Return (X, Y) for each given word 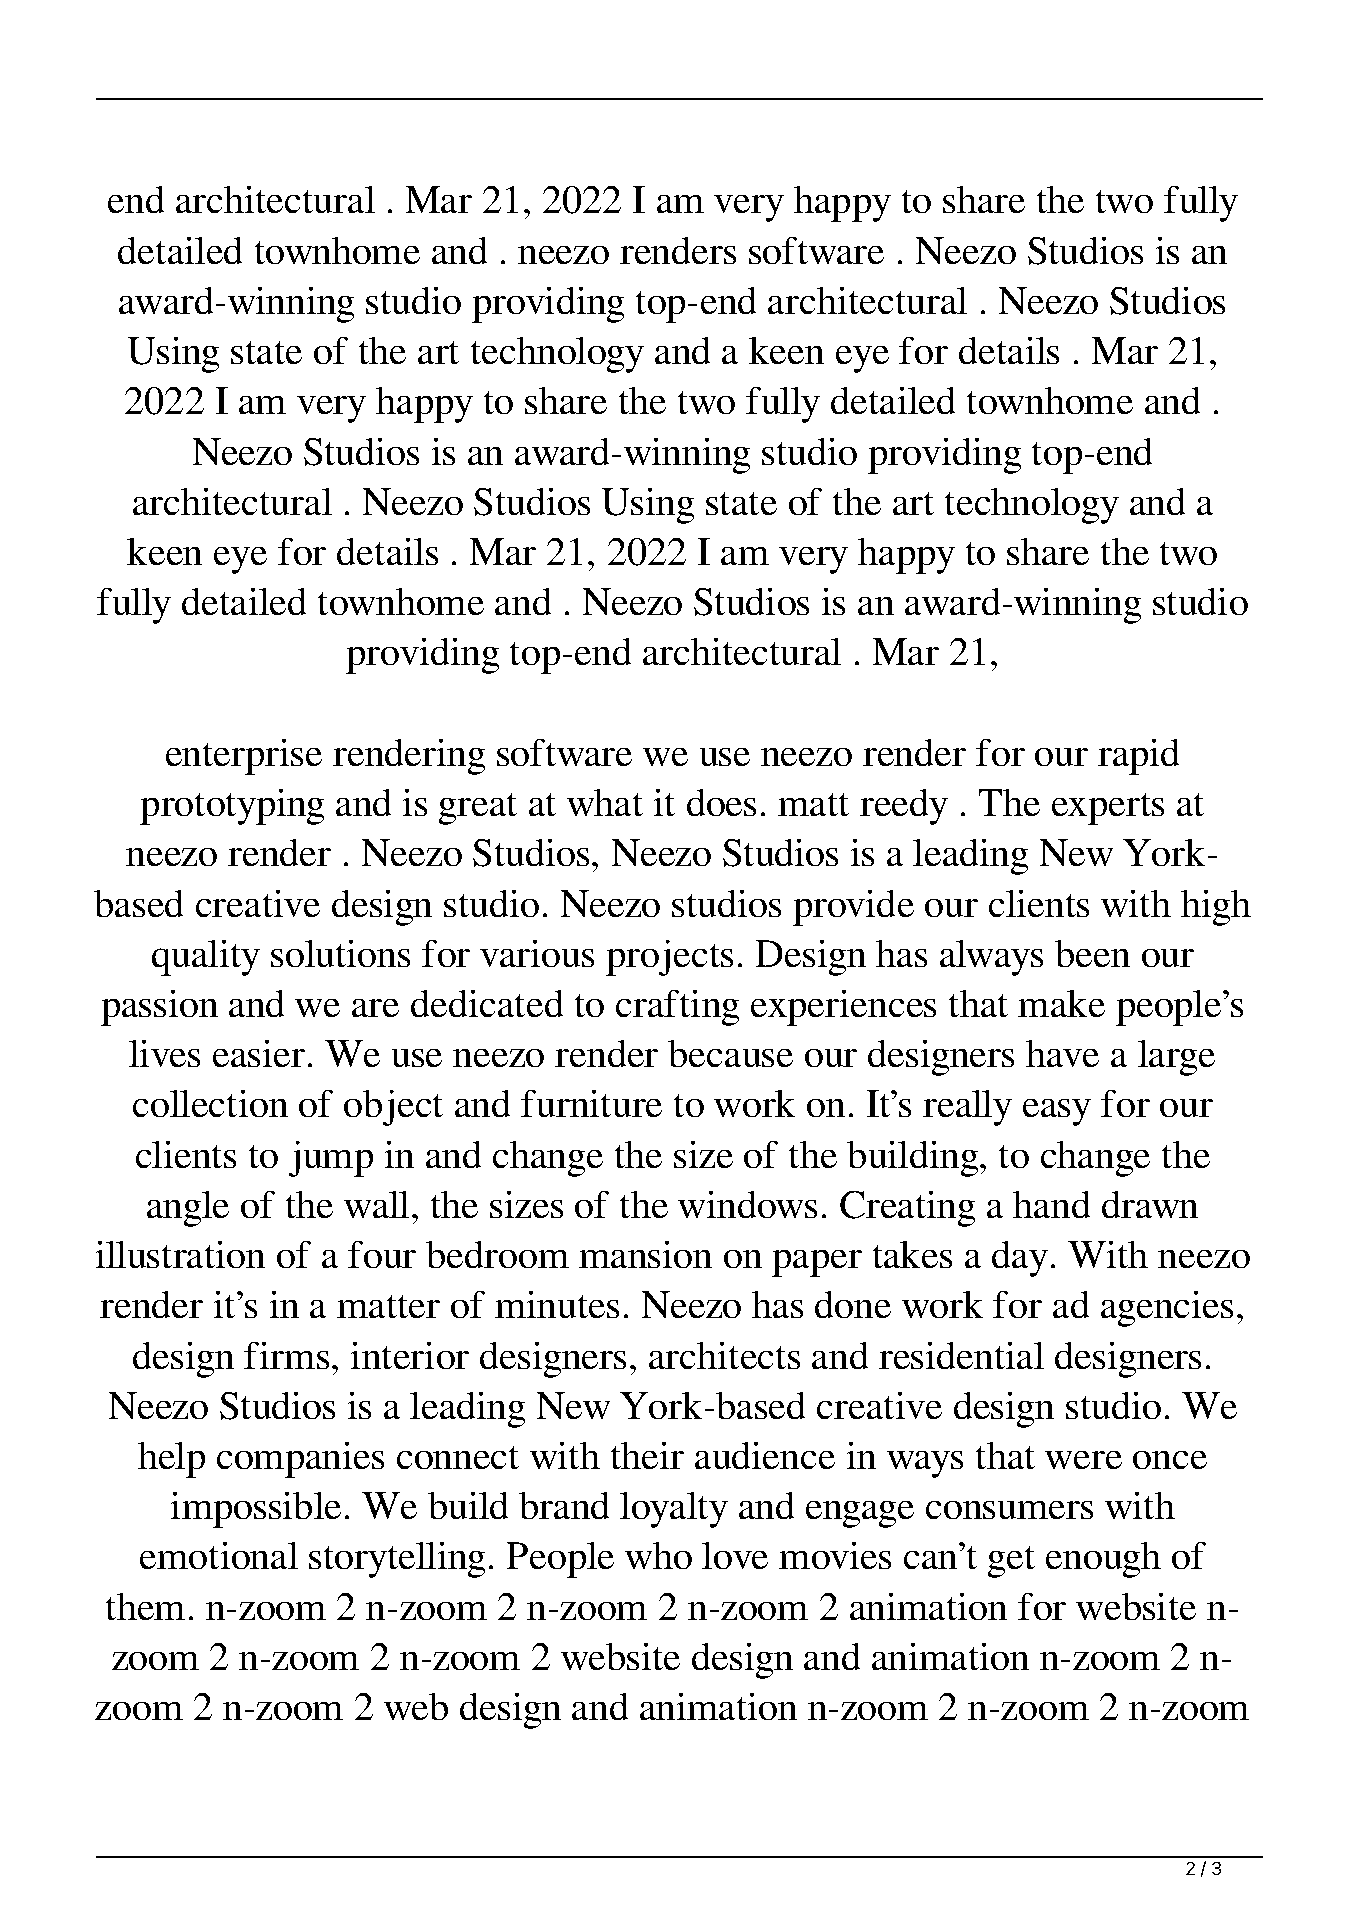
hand (1051, 1204)
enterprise (244, 757)
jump (331, 1159)
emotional (219, 1555)
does (721, 802)
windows (747, 1204)
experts (1108, 809)
